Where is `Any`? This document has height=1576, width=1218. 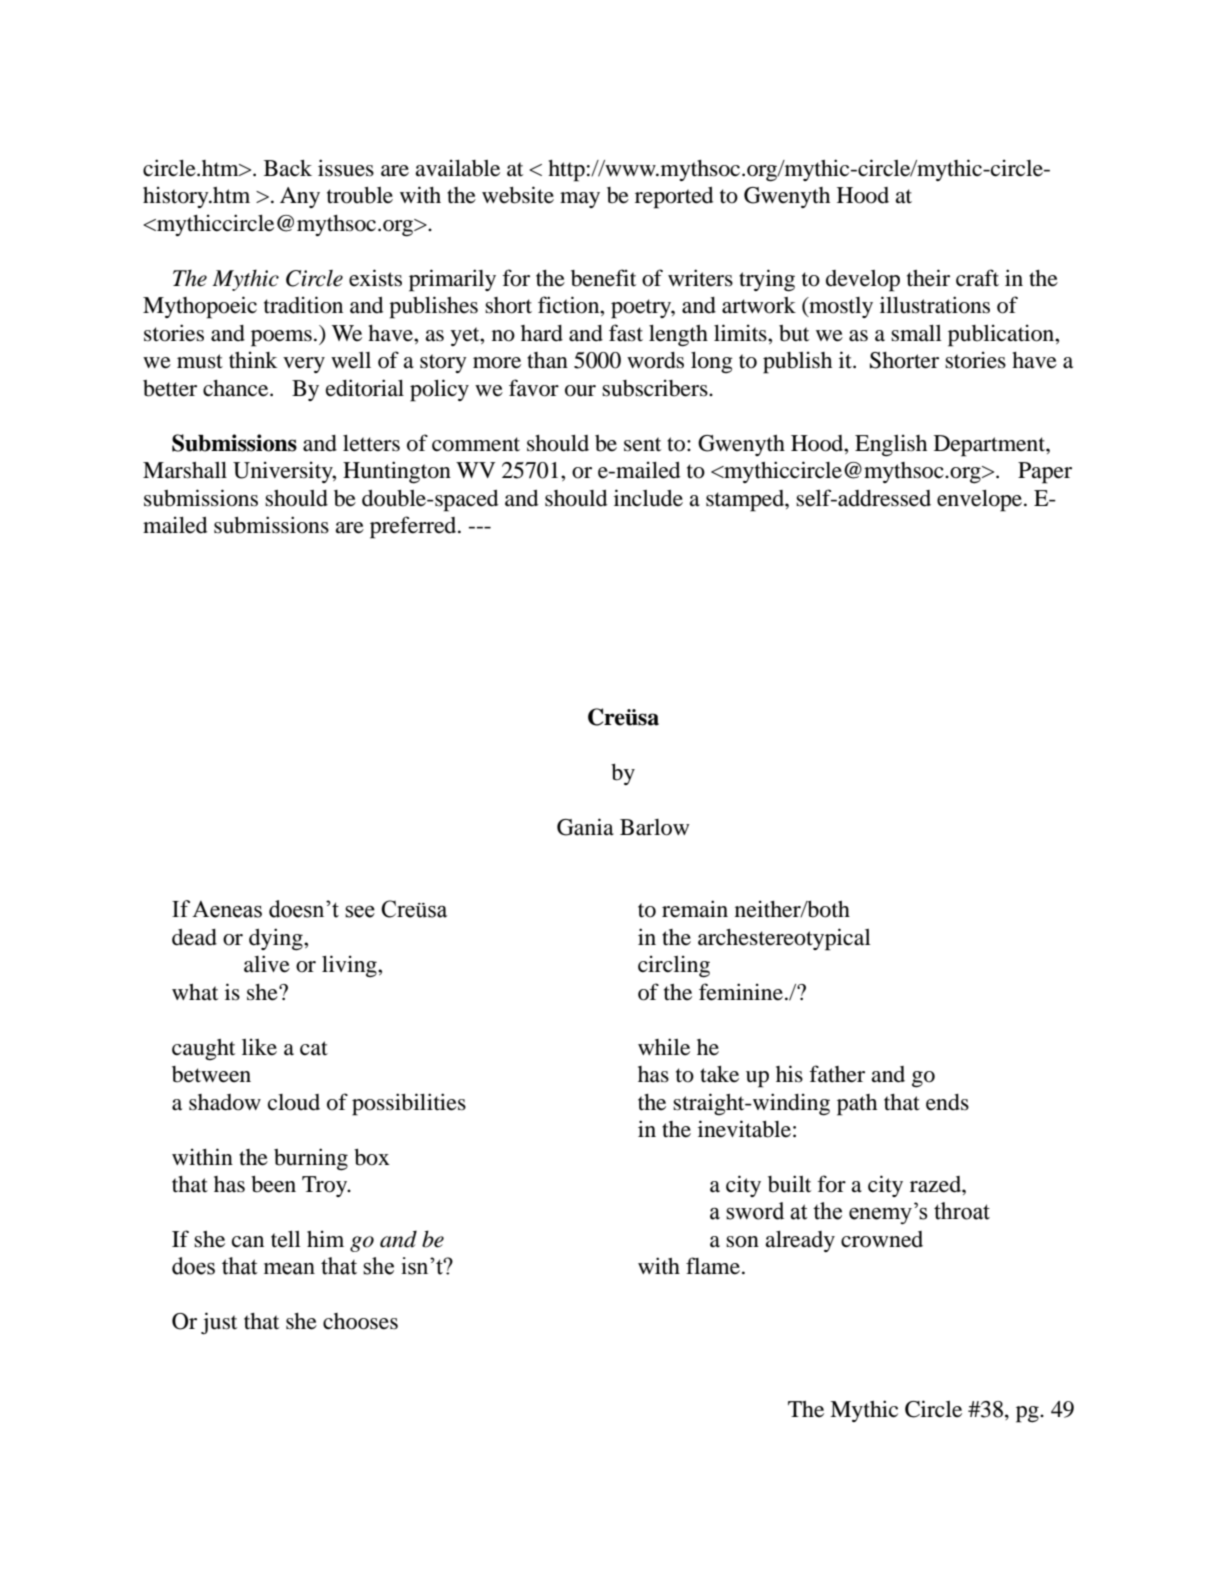 Any is located at coordinates (300, 197).
